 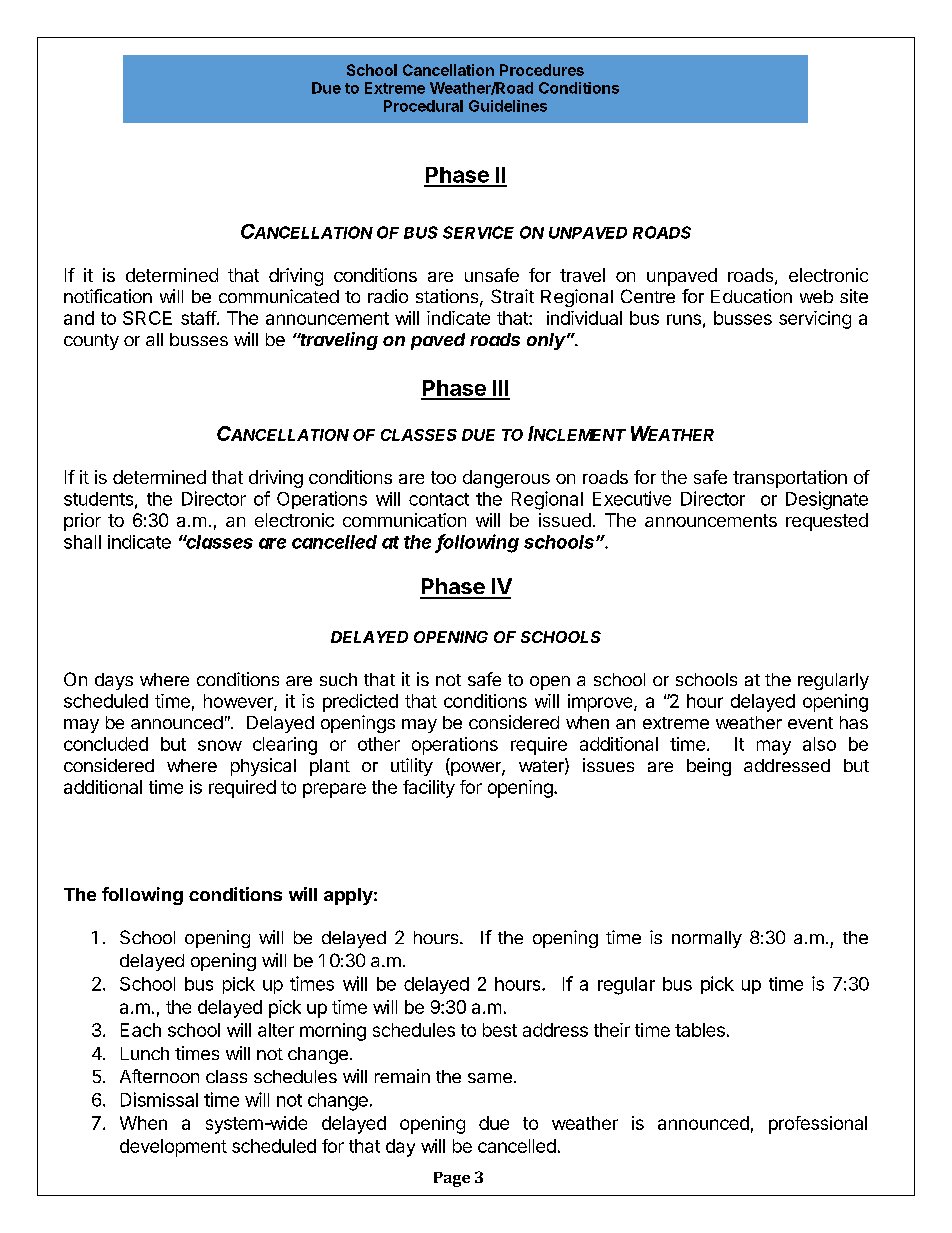 I want to click on Page, so click(x=452, y=1179).
